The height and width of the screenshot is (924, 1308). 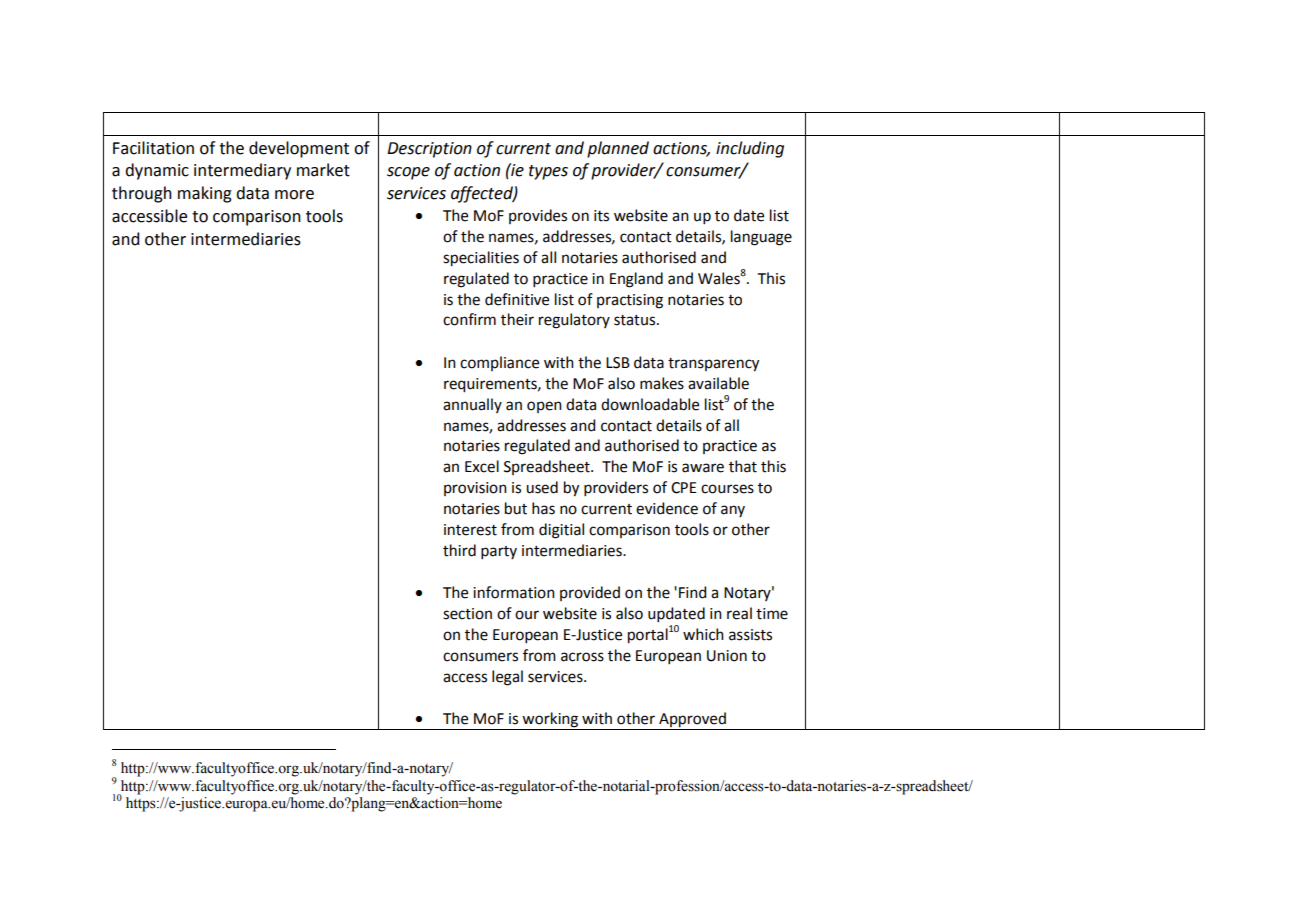 I want to click on including, so click(x=750, y=149).
